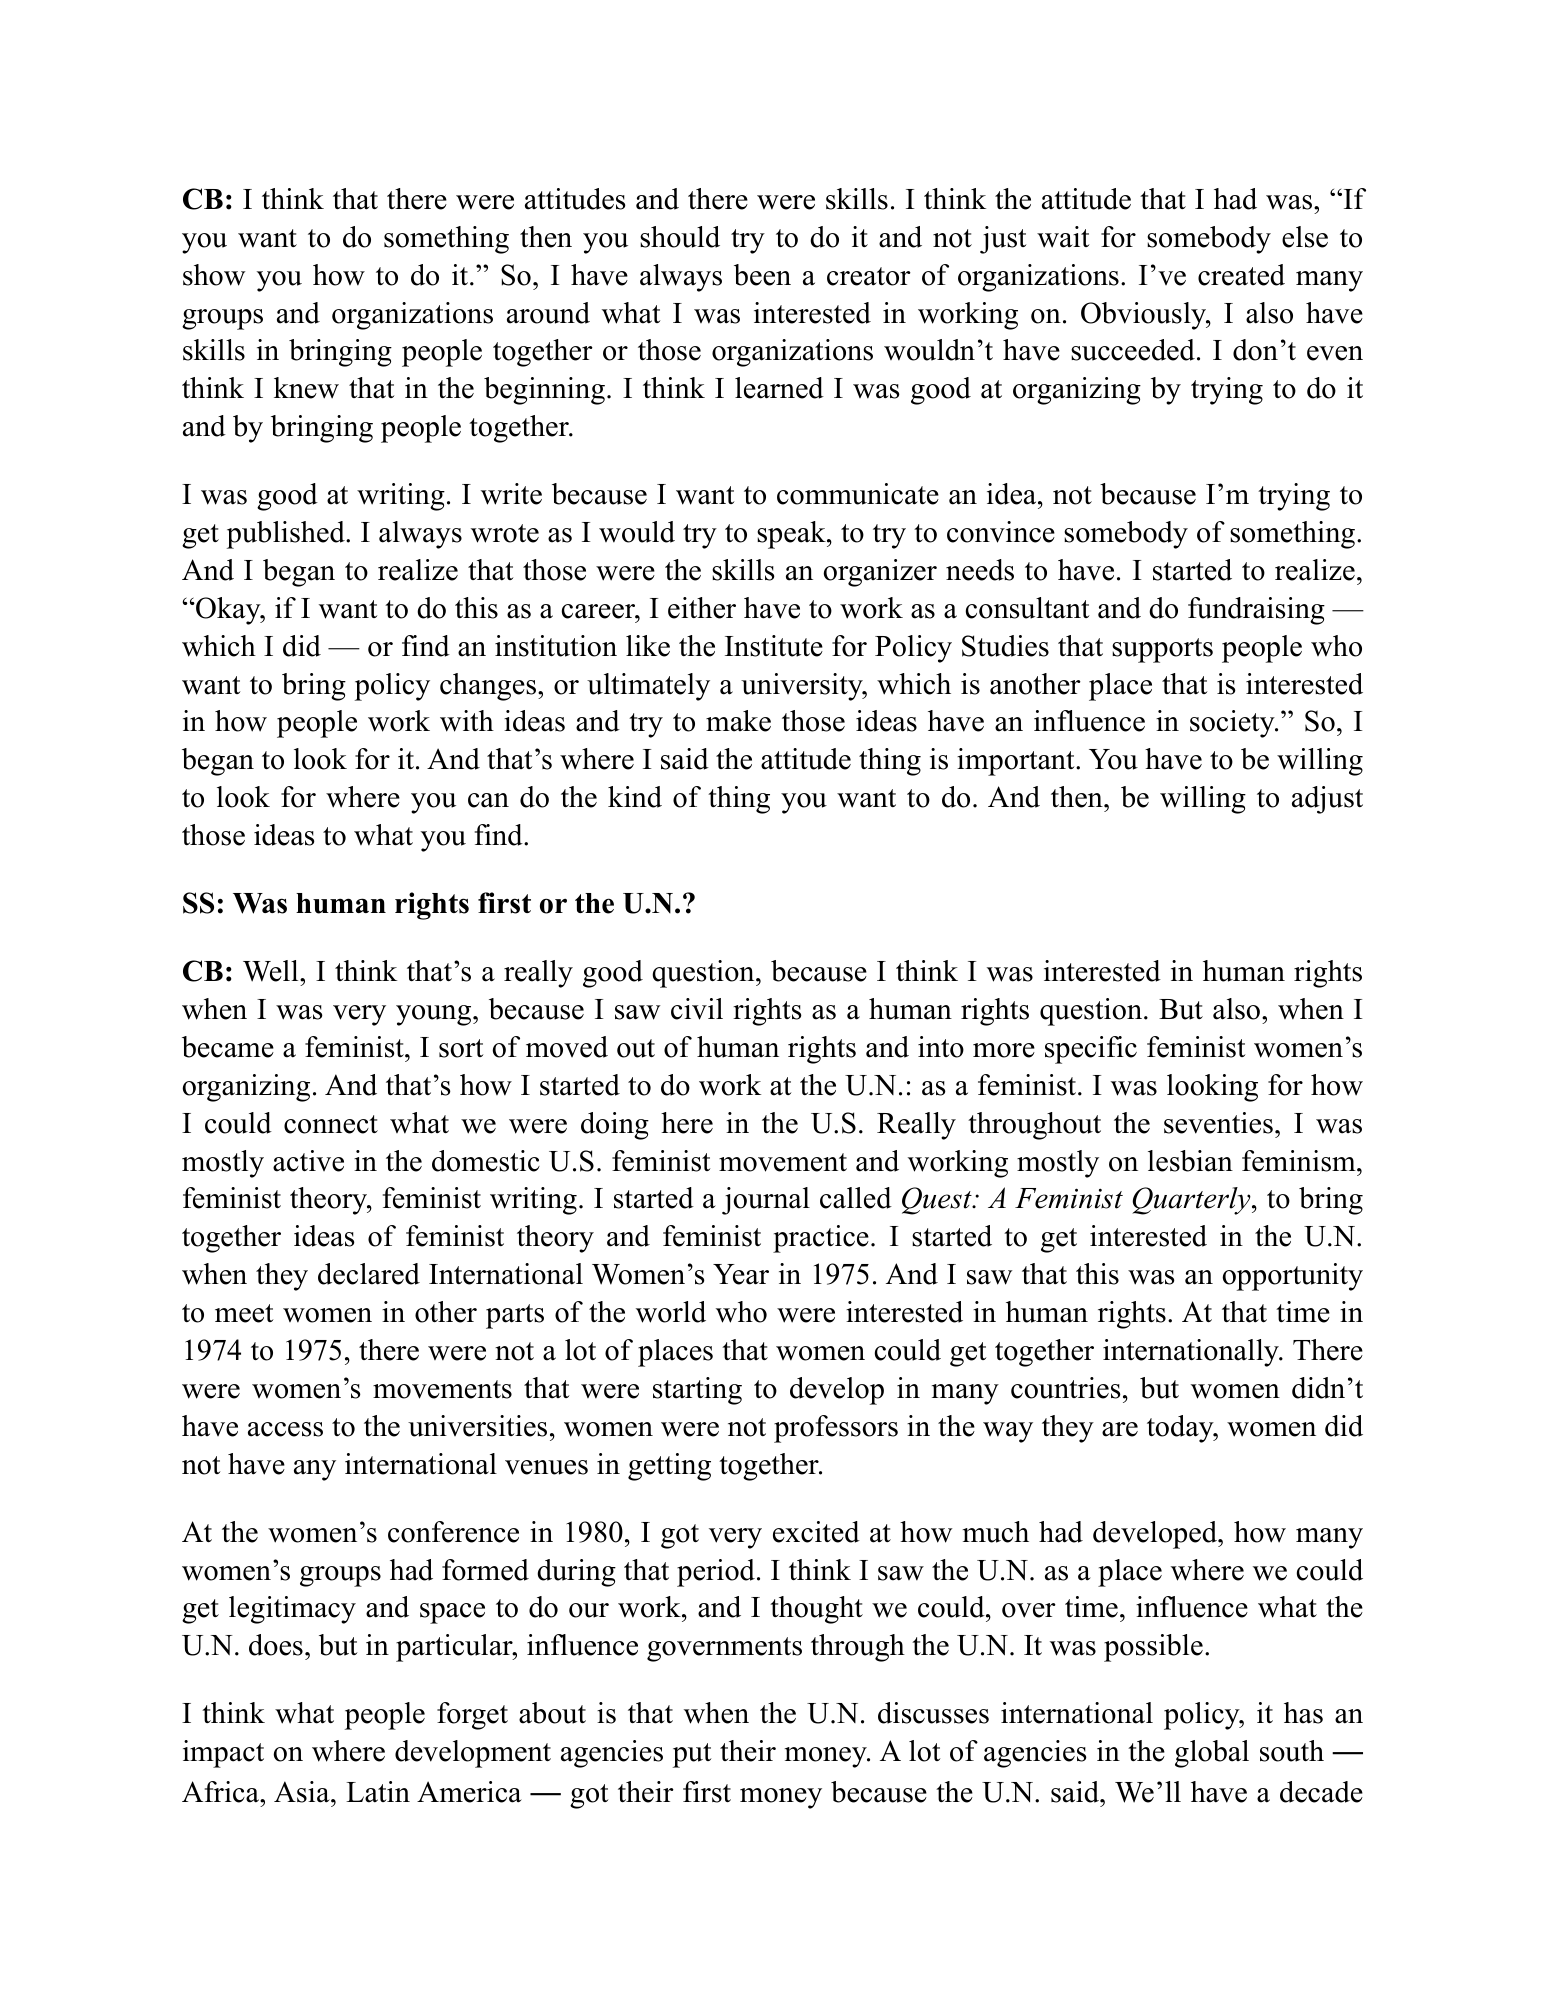 The image size is (1545, 1999). I want to click on professors, so click(836, 1429).
